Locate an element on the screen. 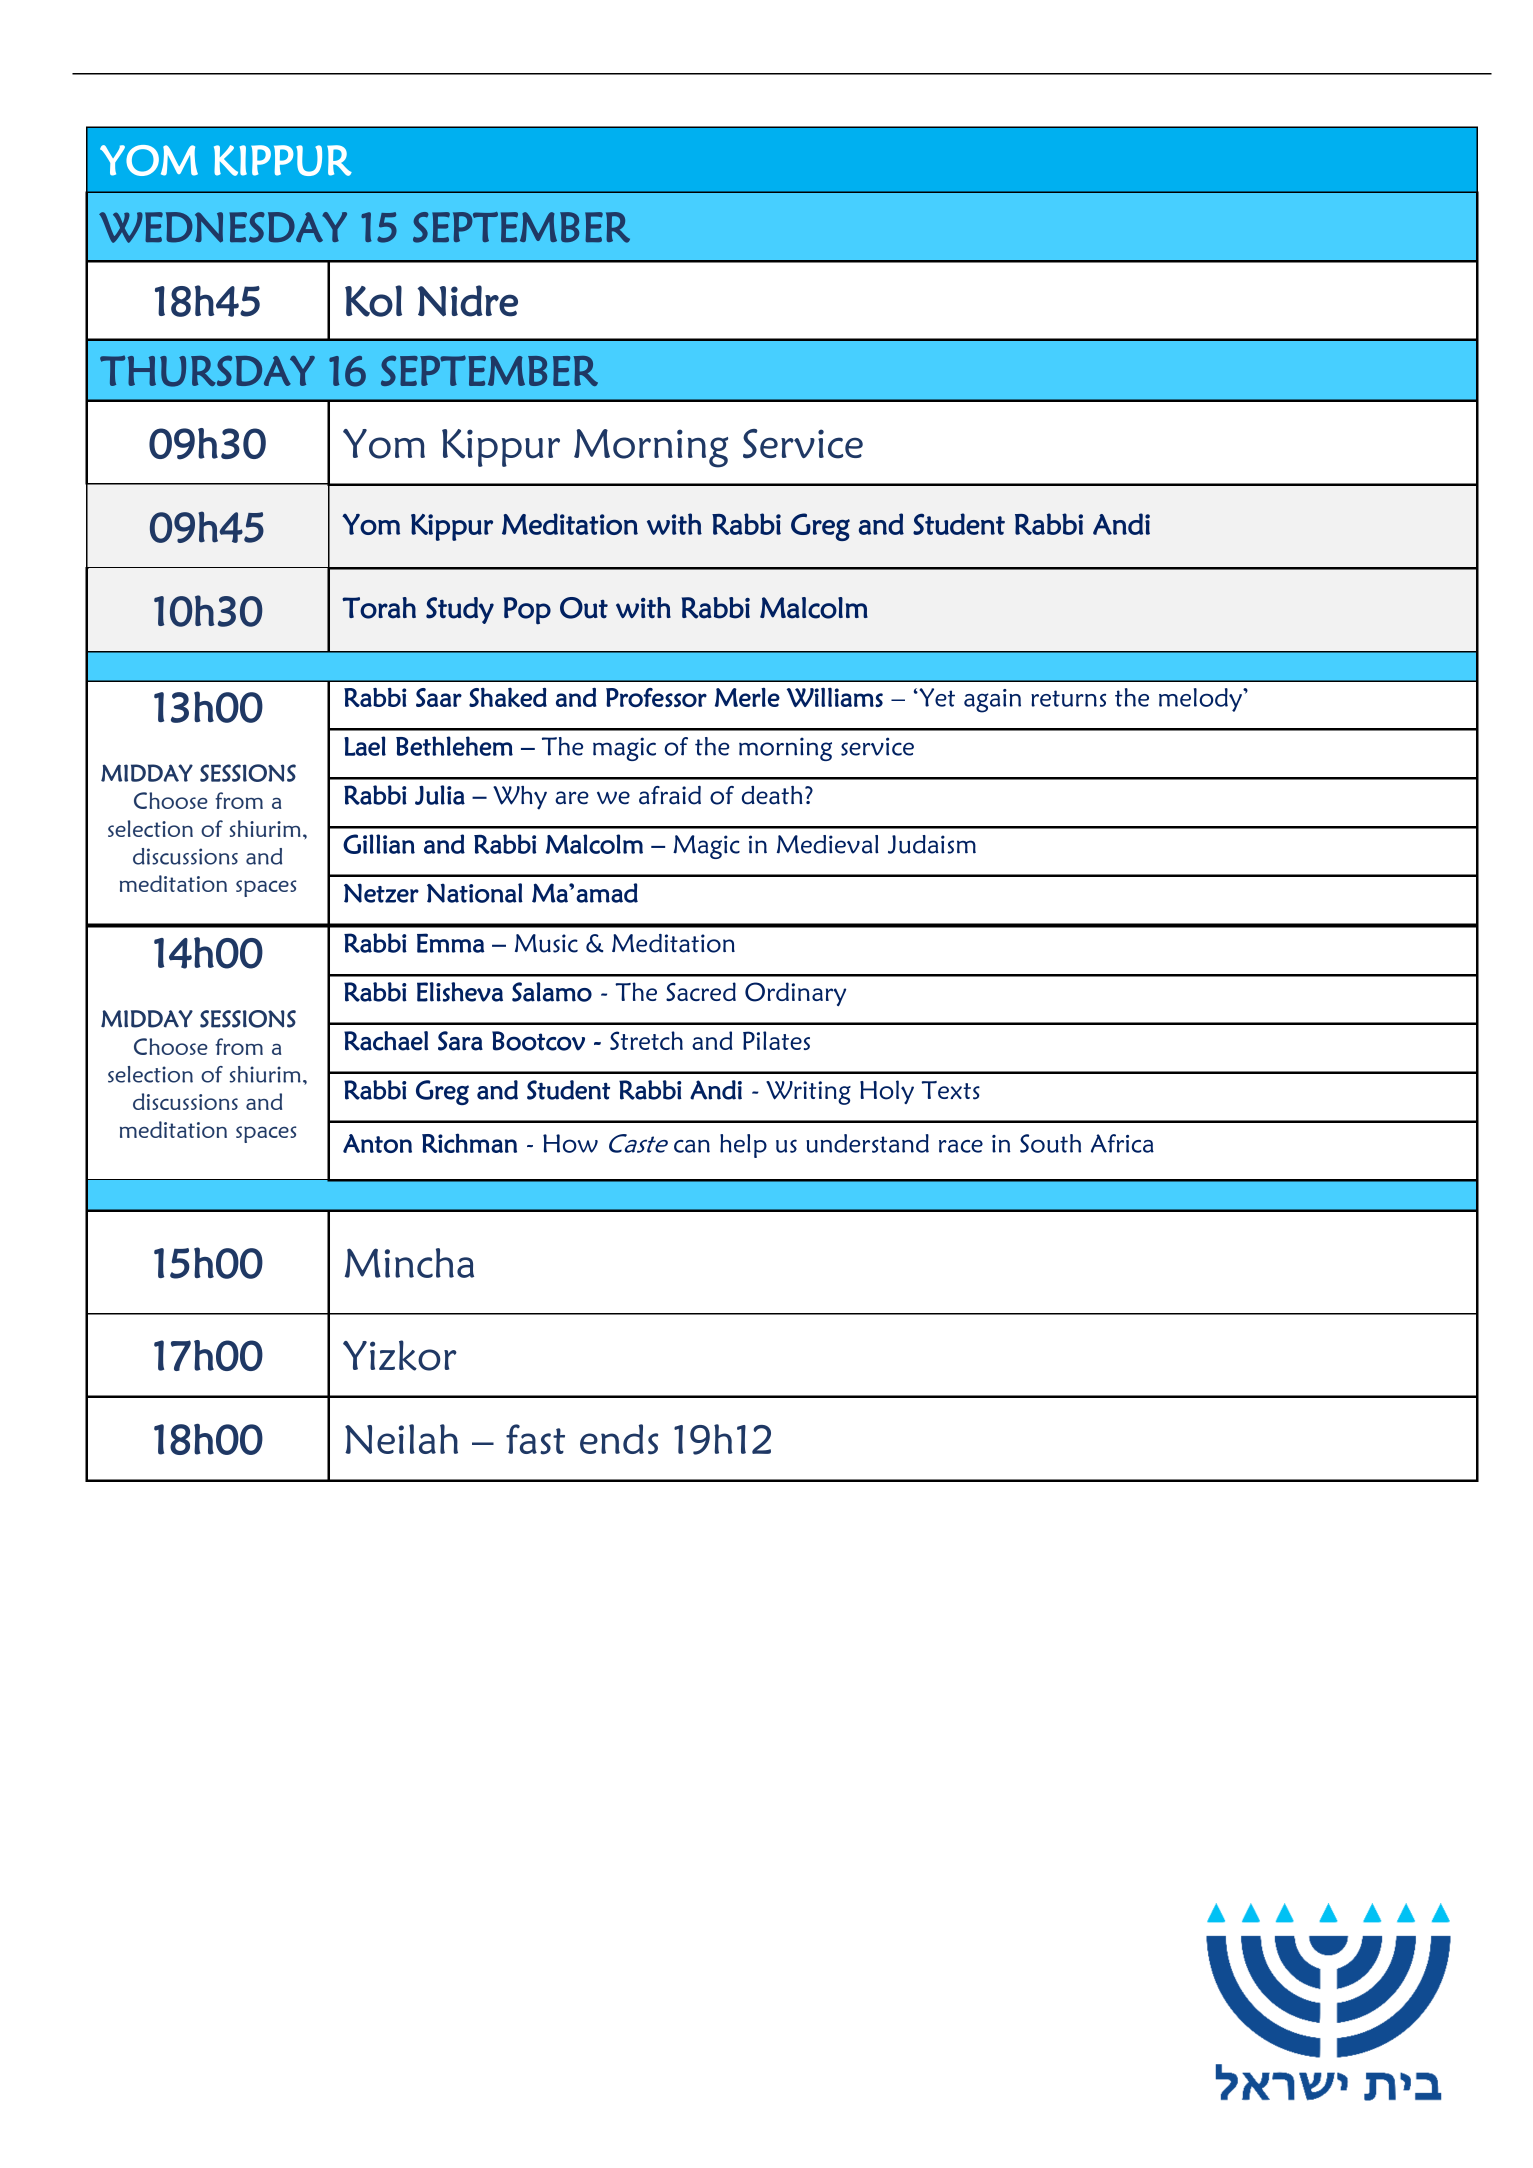  WEDNESDAY is located at coordinates (223, 227).
